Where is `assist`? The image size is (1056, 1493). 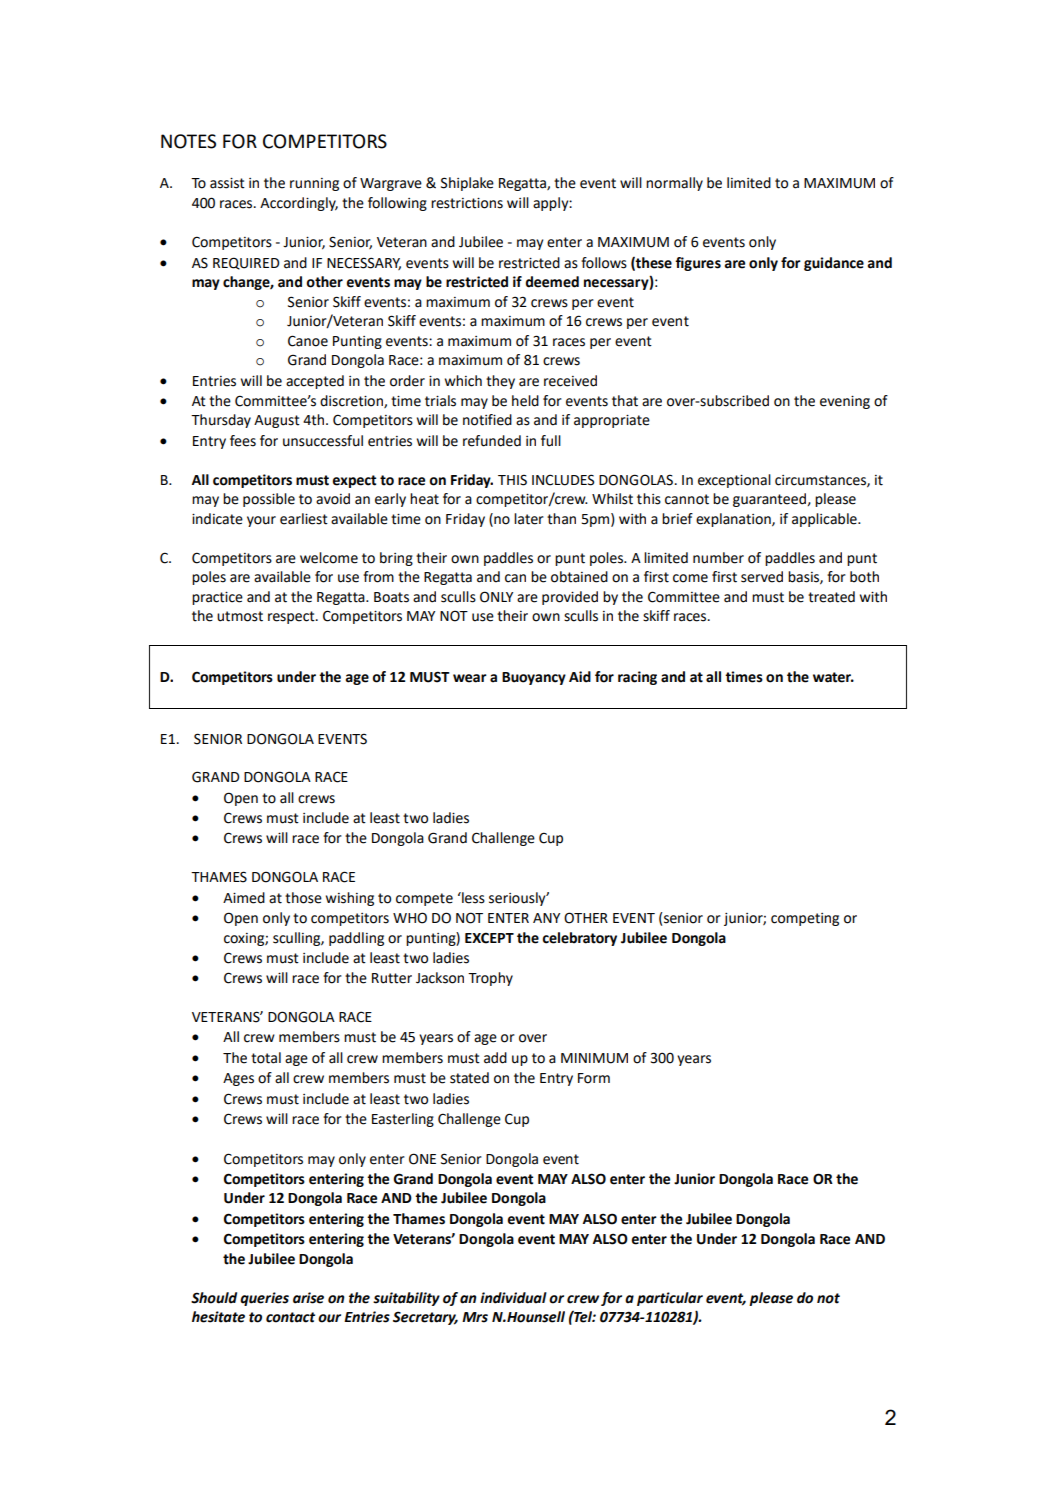
assist is located at coordinates (227, 183).
